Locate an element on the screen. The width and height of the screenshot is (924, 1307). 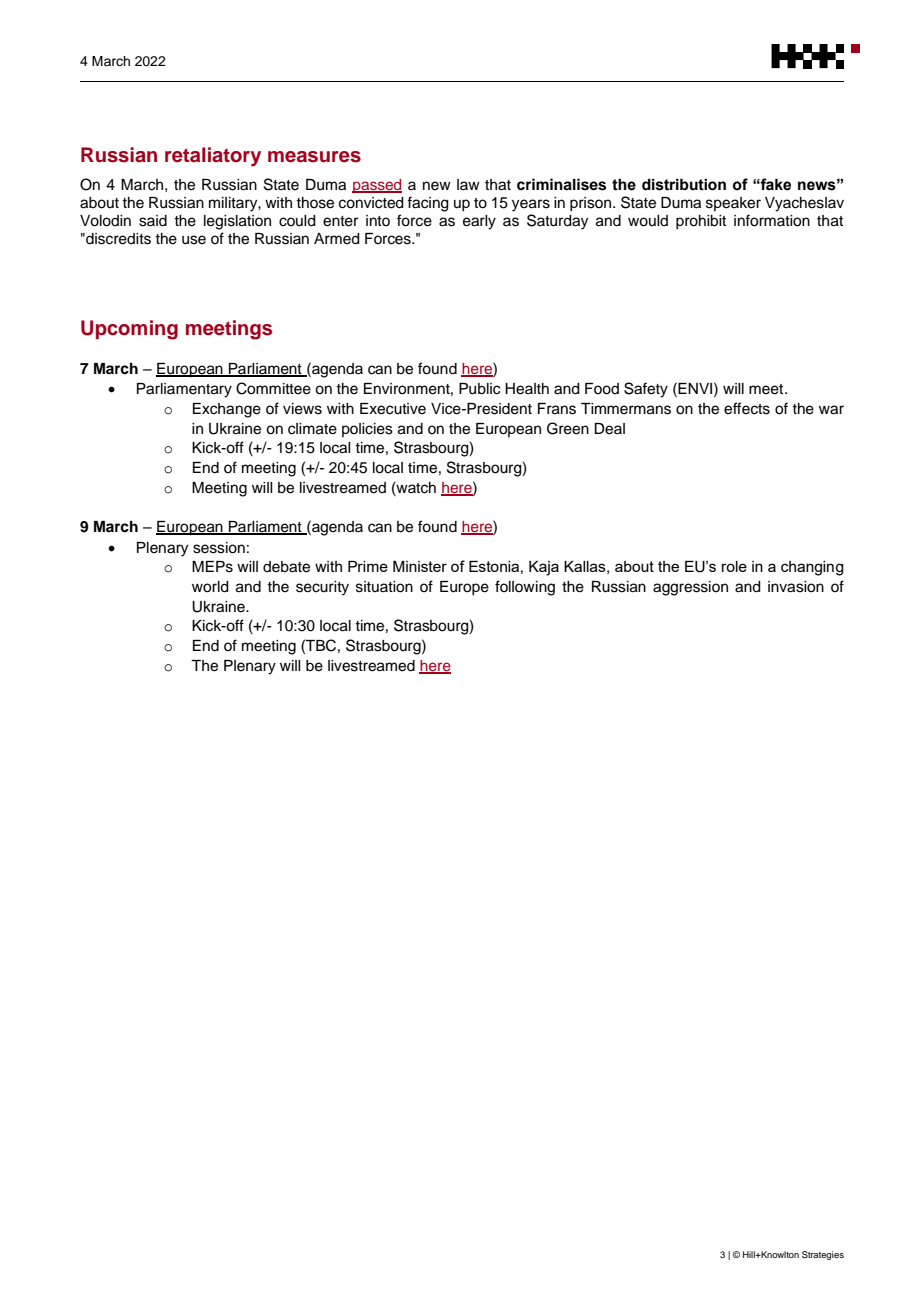
invasion is located at coordinates (796, 587).
